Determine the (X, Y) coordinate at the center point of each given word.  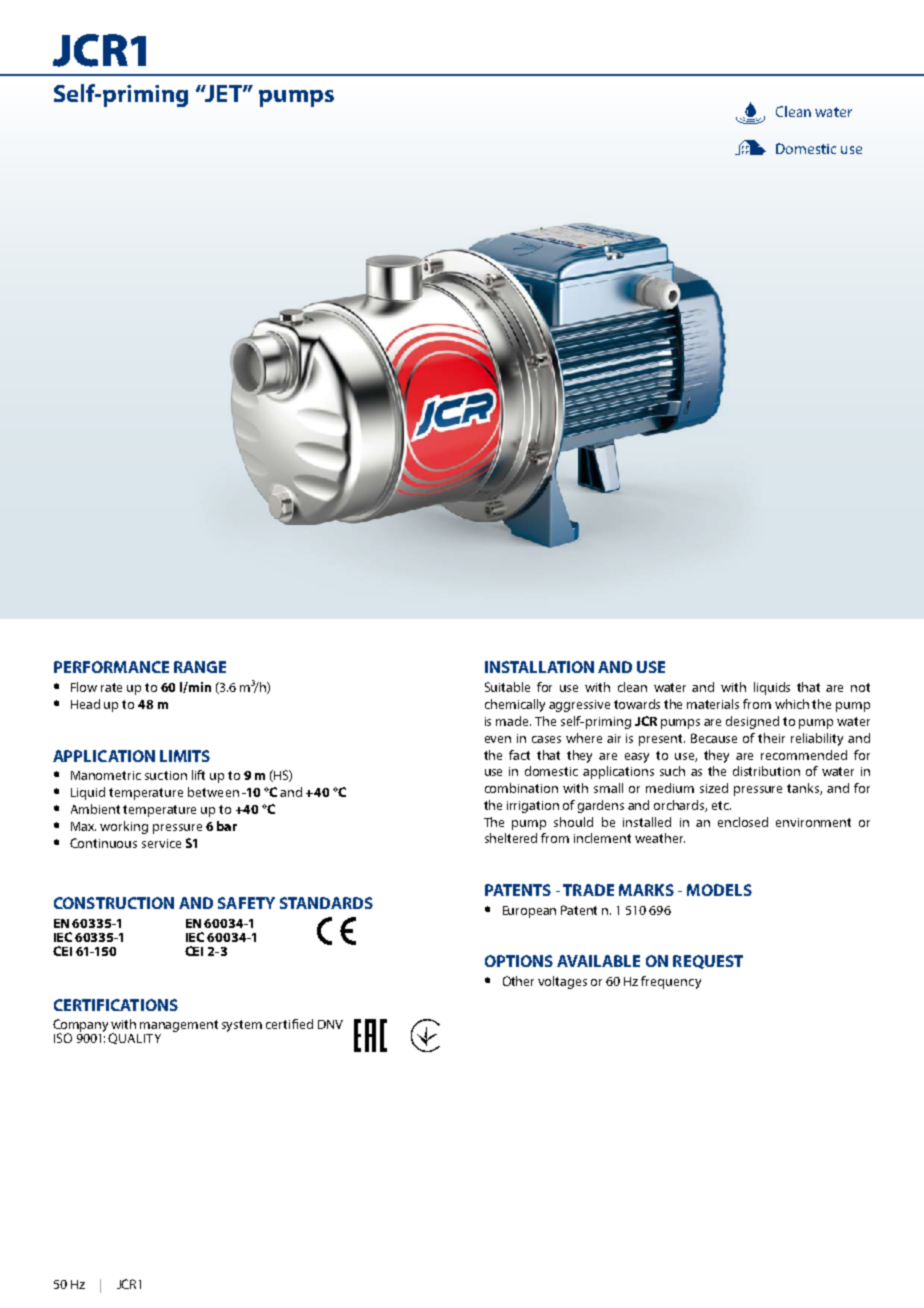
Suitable (507, 687)
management (179, 1027)
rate (111, 687)
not (860, 687)
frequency (671, 982)
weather (660, 838)
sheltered (511, 838)
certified (289, 1024)
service (161, 843)
